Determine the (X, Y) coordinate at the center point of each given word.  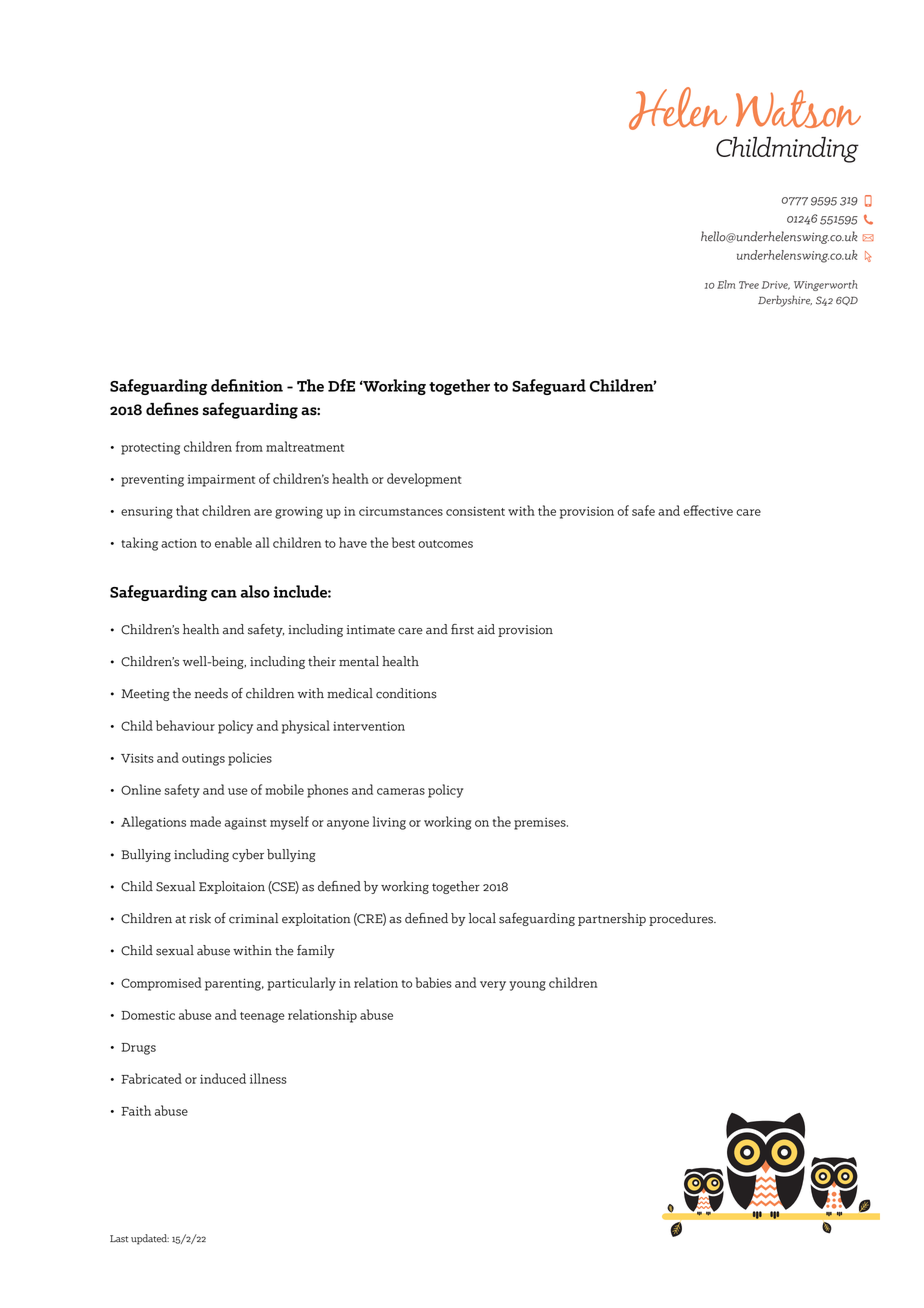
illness (268, 1078)
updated (150, 1239)
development (424, 480)
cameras (401, 791)
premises (541, 824)
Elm (726, 284)
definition (247, 385)
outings (203, 759)
